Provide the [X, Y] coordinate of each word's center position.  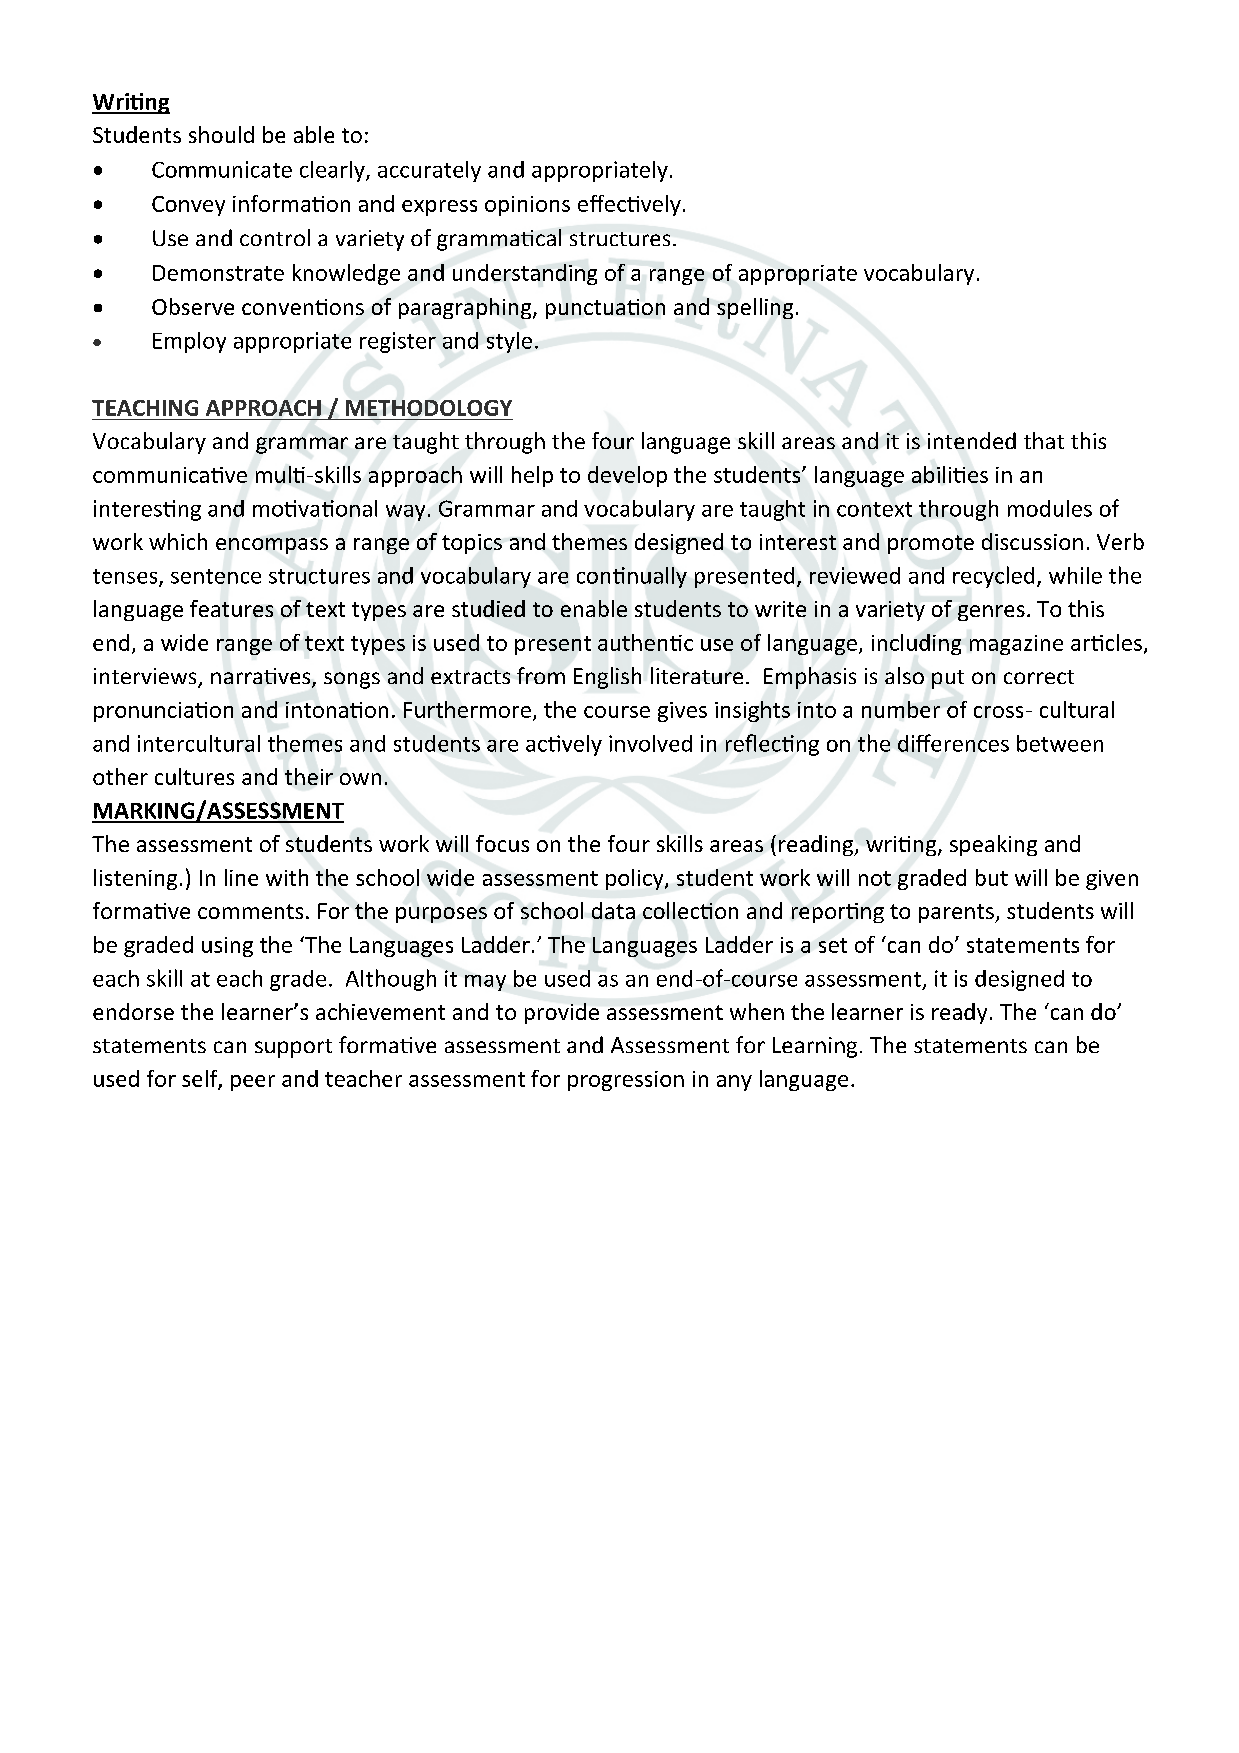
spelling [755, 308]
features [231, 608]
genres [991, 613]
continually [632, 577]
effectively [629, 205]
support [293, 1048]
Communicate [222, 169]
